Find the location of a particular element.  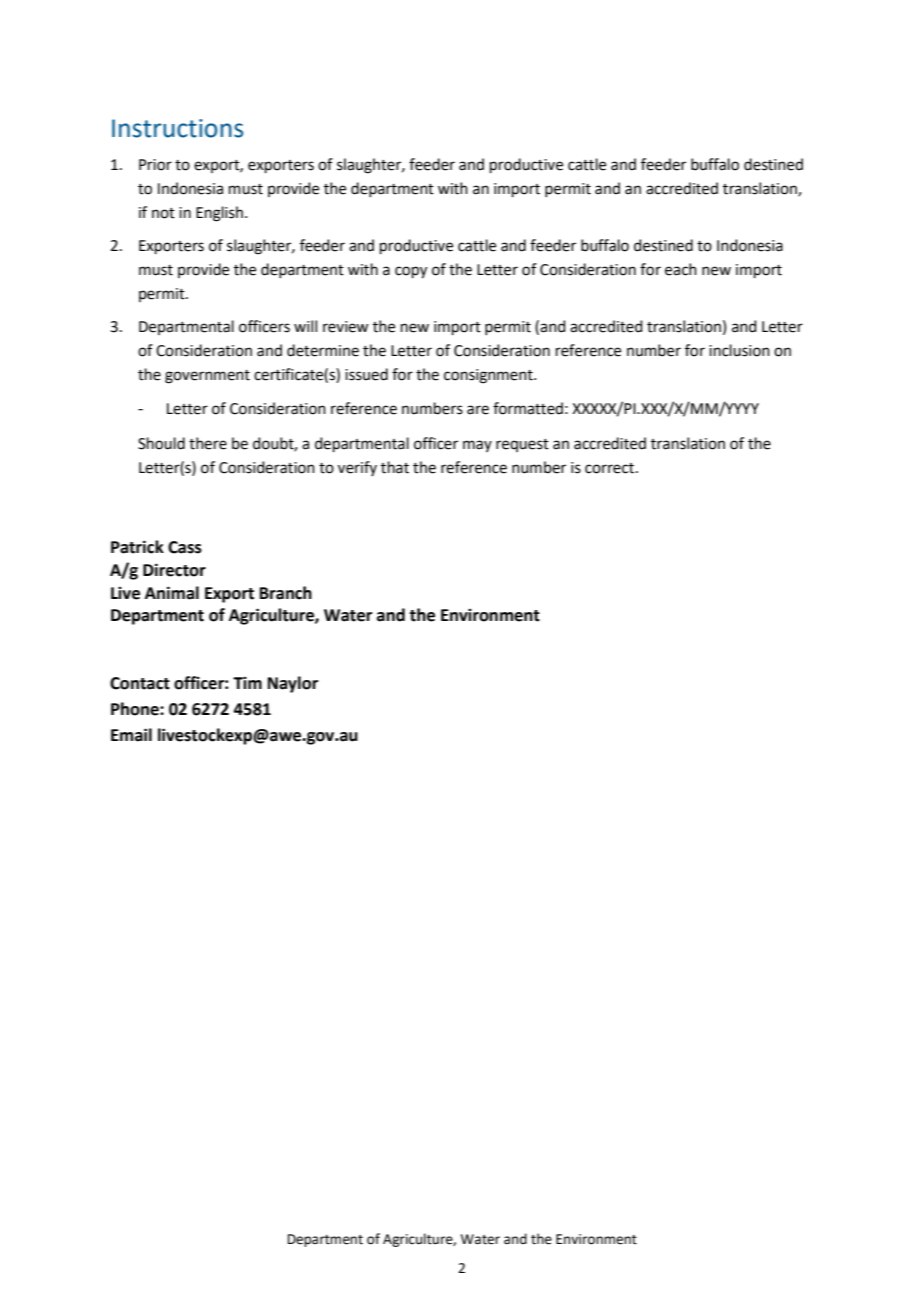

Instructions is located at coordinates (177, 128).
